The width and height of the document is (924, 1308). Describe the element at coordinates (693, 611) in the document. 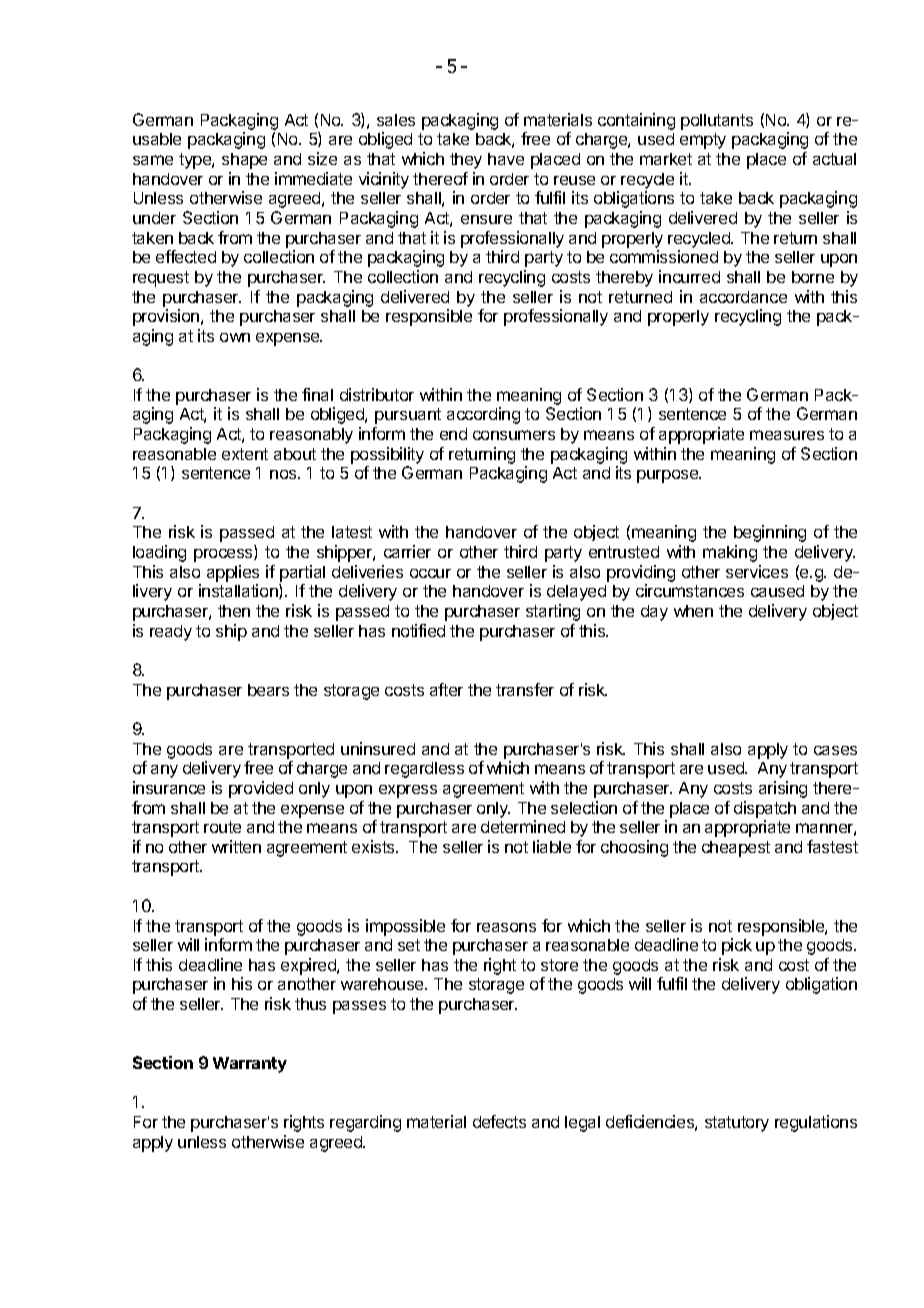

I see `when` at that location.
